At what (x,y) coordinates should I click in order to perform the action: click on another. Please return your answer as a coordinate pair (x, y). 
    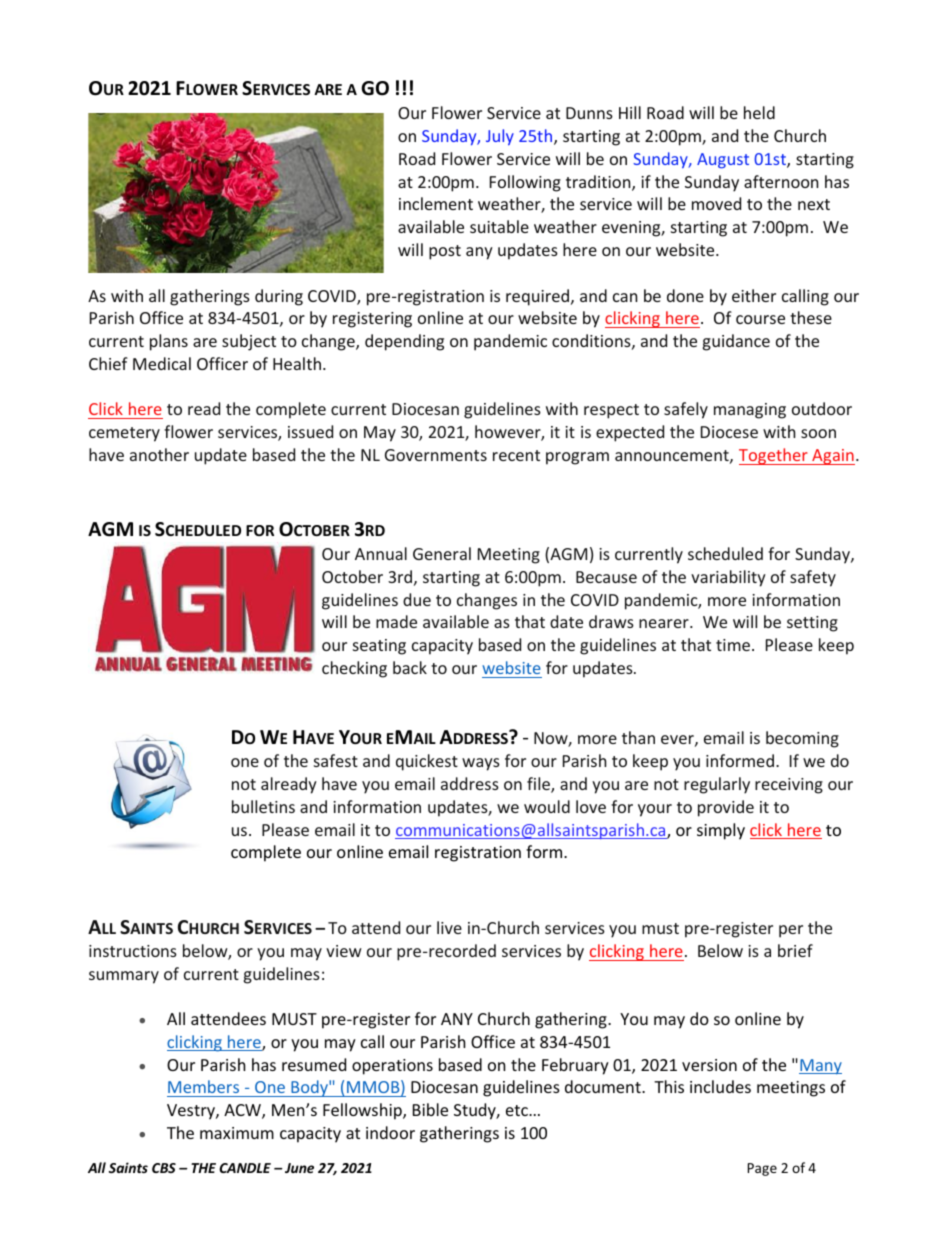
    Looking at the image, I should click on (159, 454).
